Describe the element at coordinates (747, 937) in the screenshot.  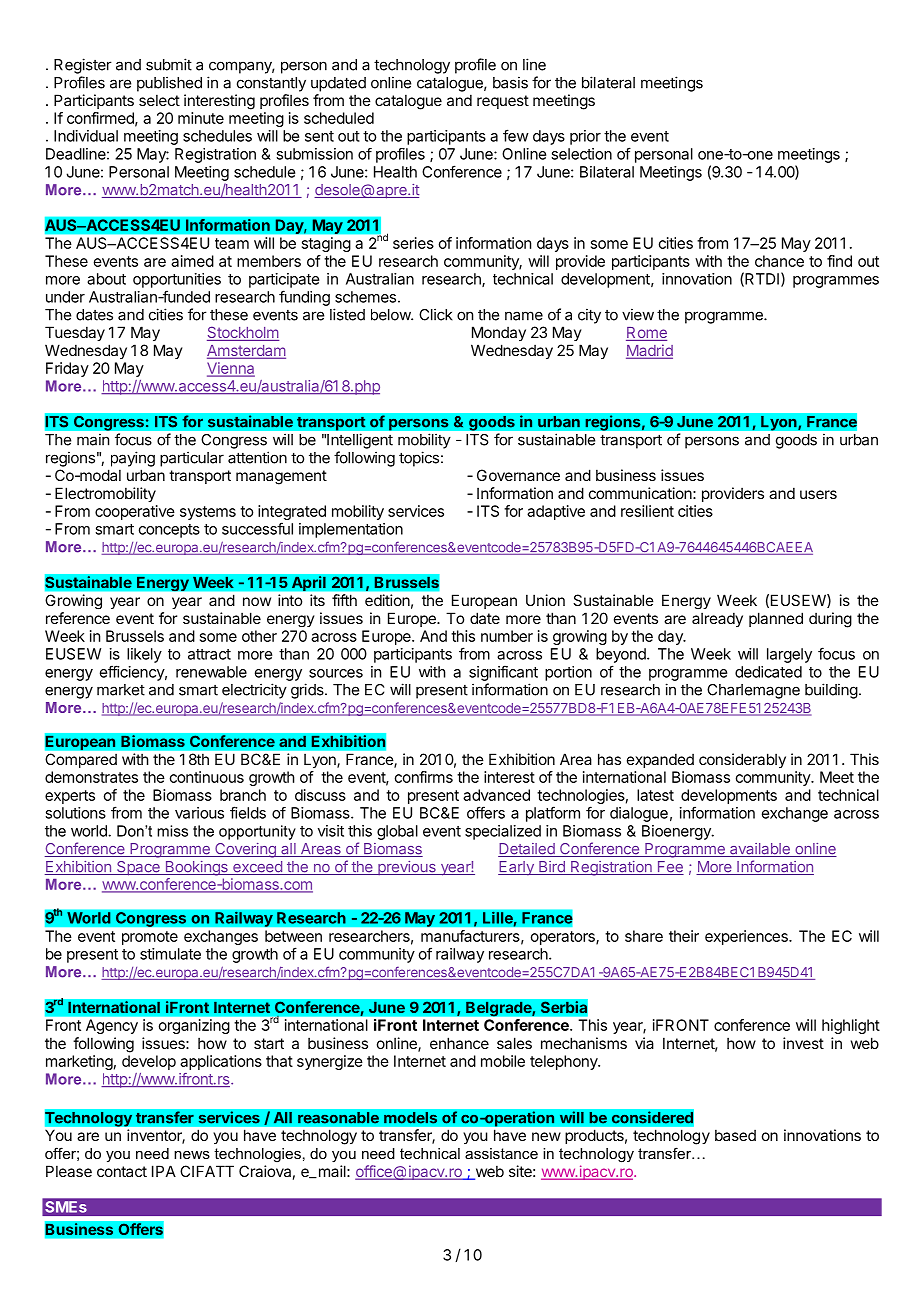
I see `experiences` at that location.
